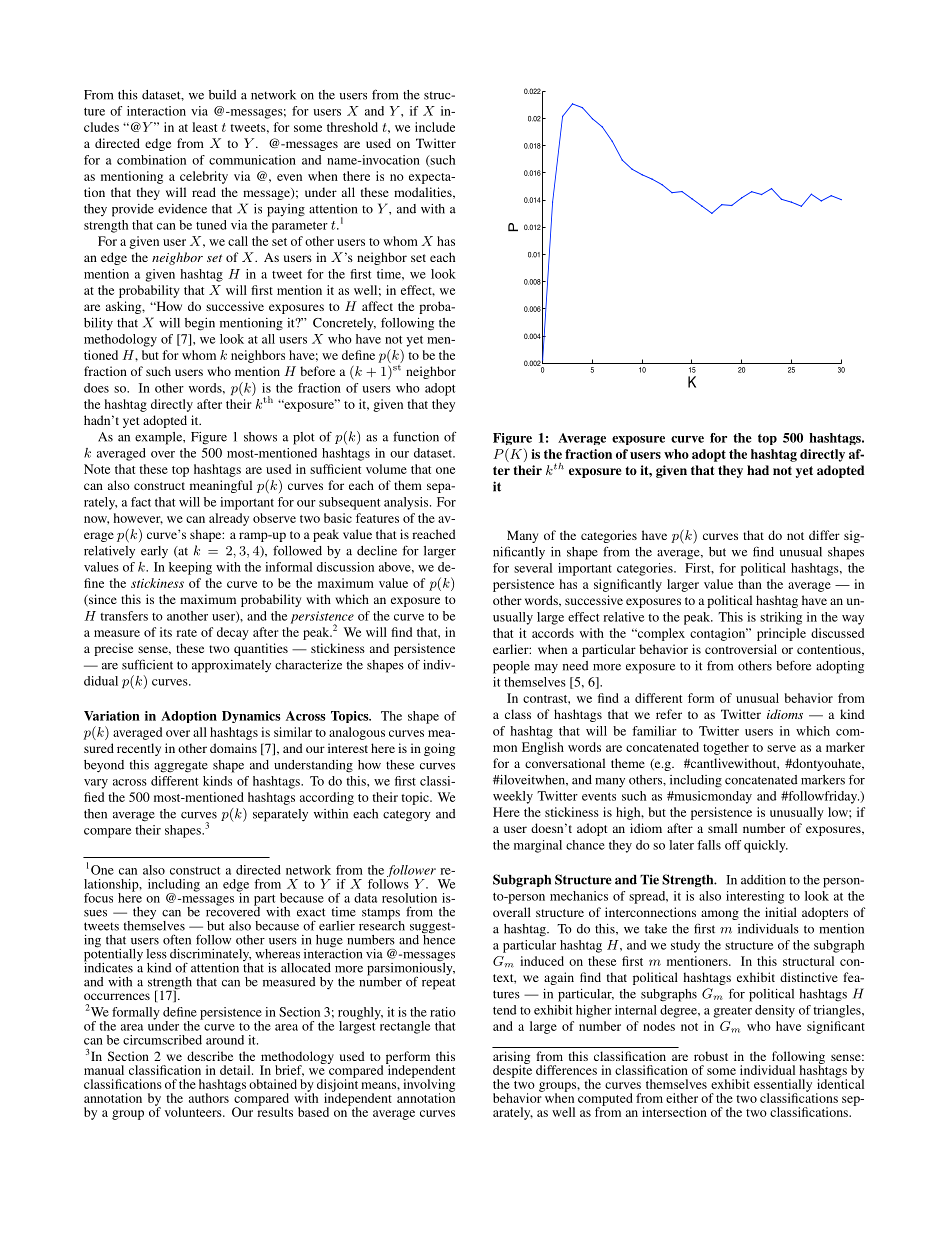 This screenshot has height=1233, width=952. I want to click on despite, so click(512, 1071).
